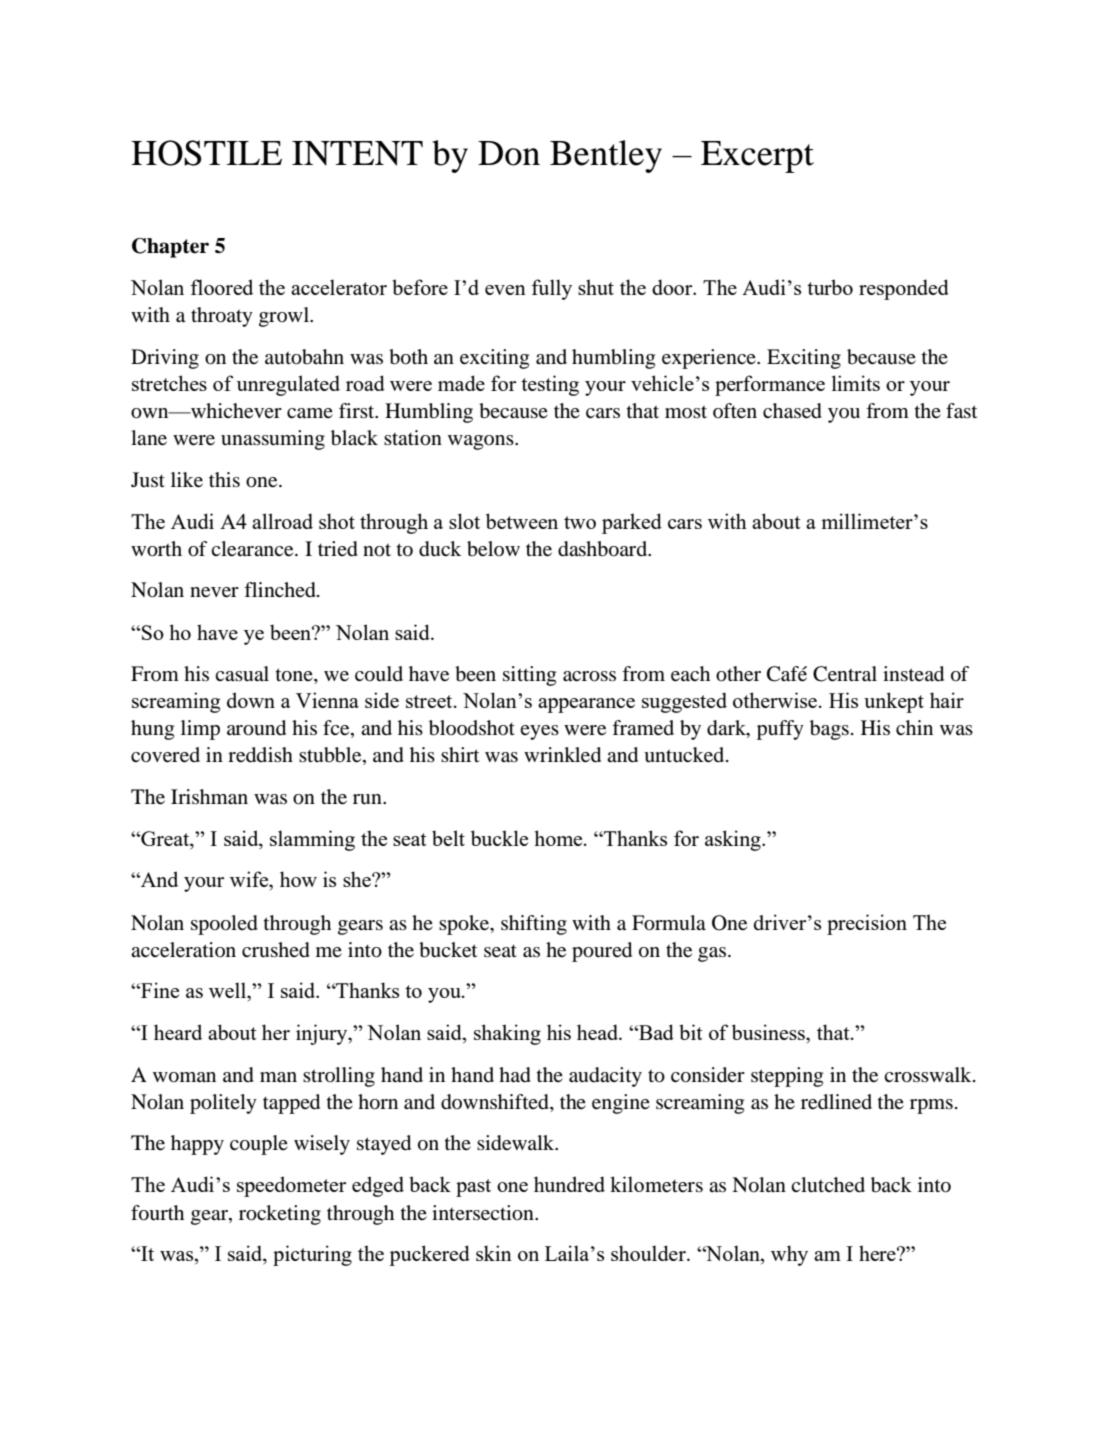 The width and height of the page is (1115, 1443). Describe the element at coordinates (253, 549) in the page. I see `clearance` at that location.
